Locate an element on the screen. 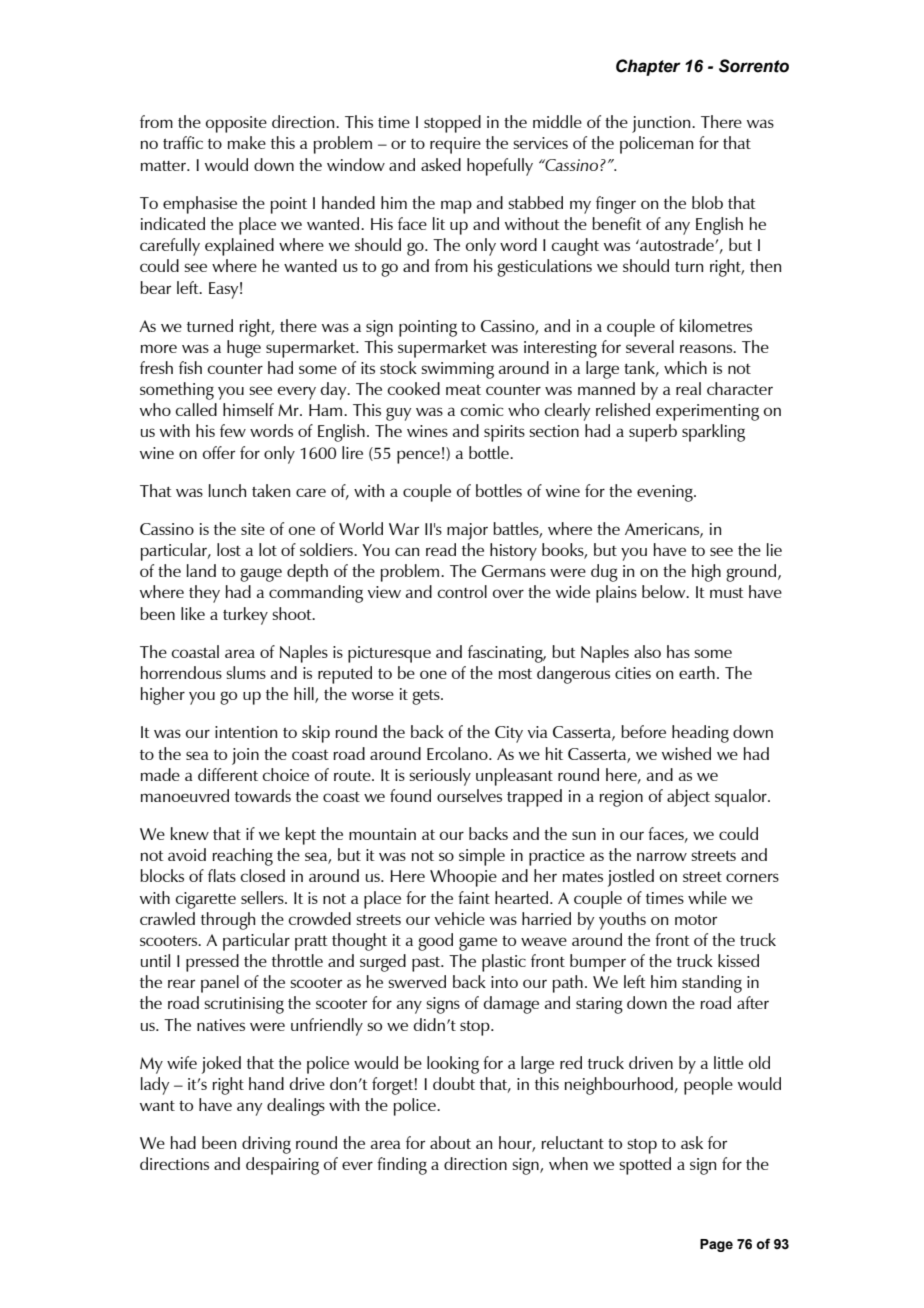 This screenshot has width=924, height=1308. slums is located at coordinates (246, 672).
